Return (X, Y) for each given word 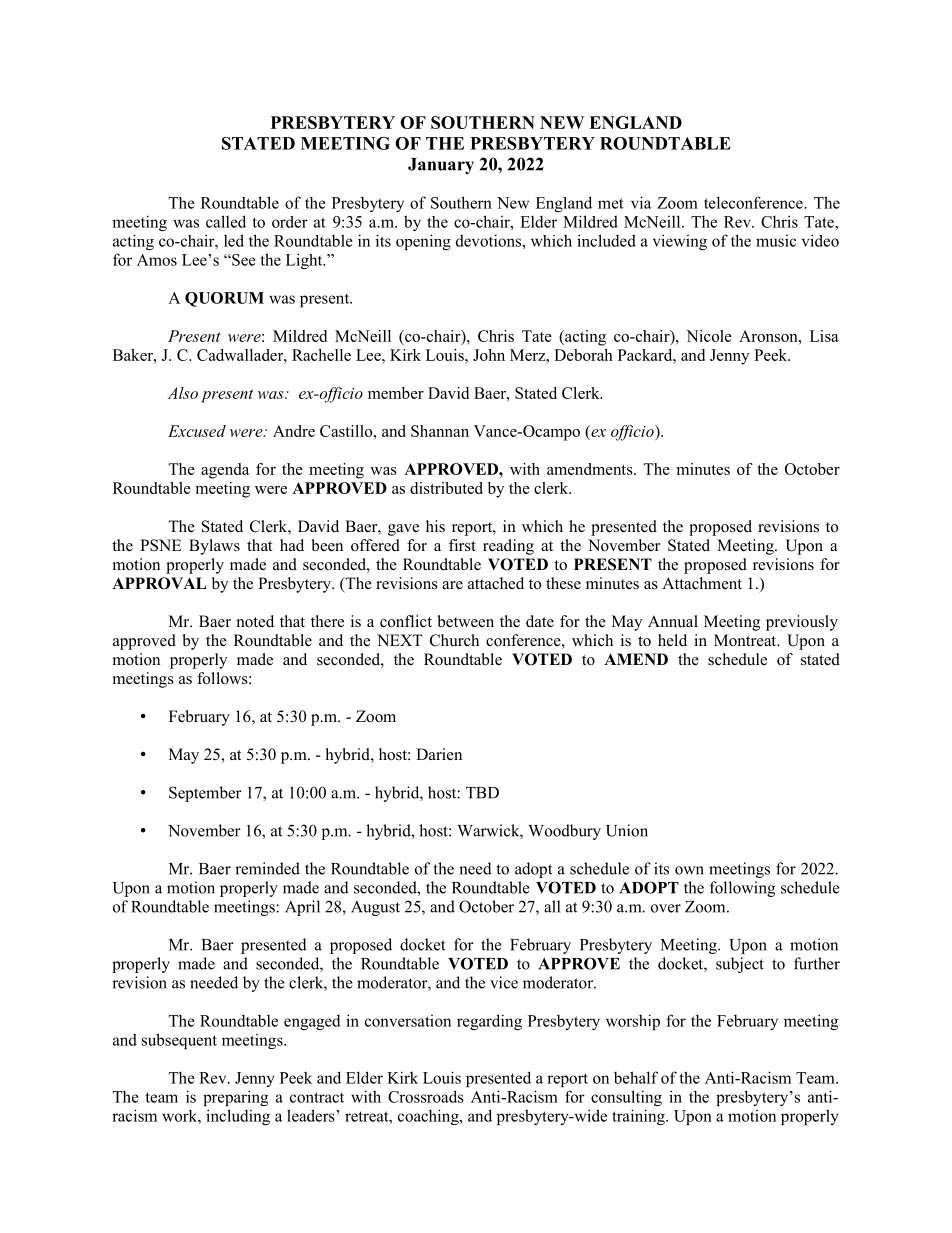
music (776, 241)
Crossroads (426, 1096)
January (441, 166)
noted (255, 621)
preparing (235, 1098)
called (226, 221)
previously (802, 623)
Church (454, 640)
